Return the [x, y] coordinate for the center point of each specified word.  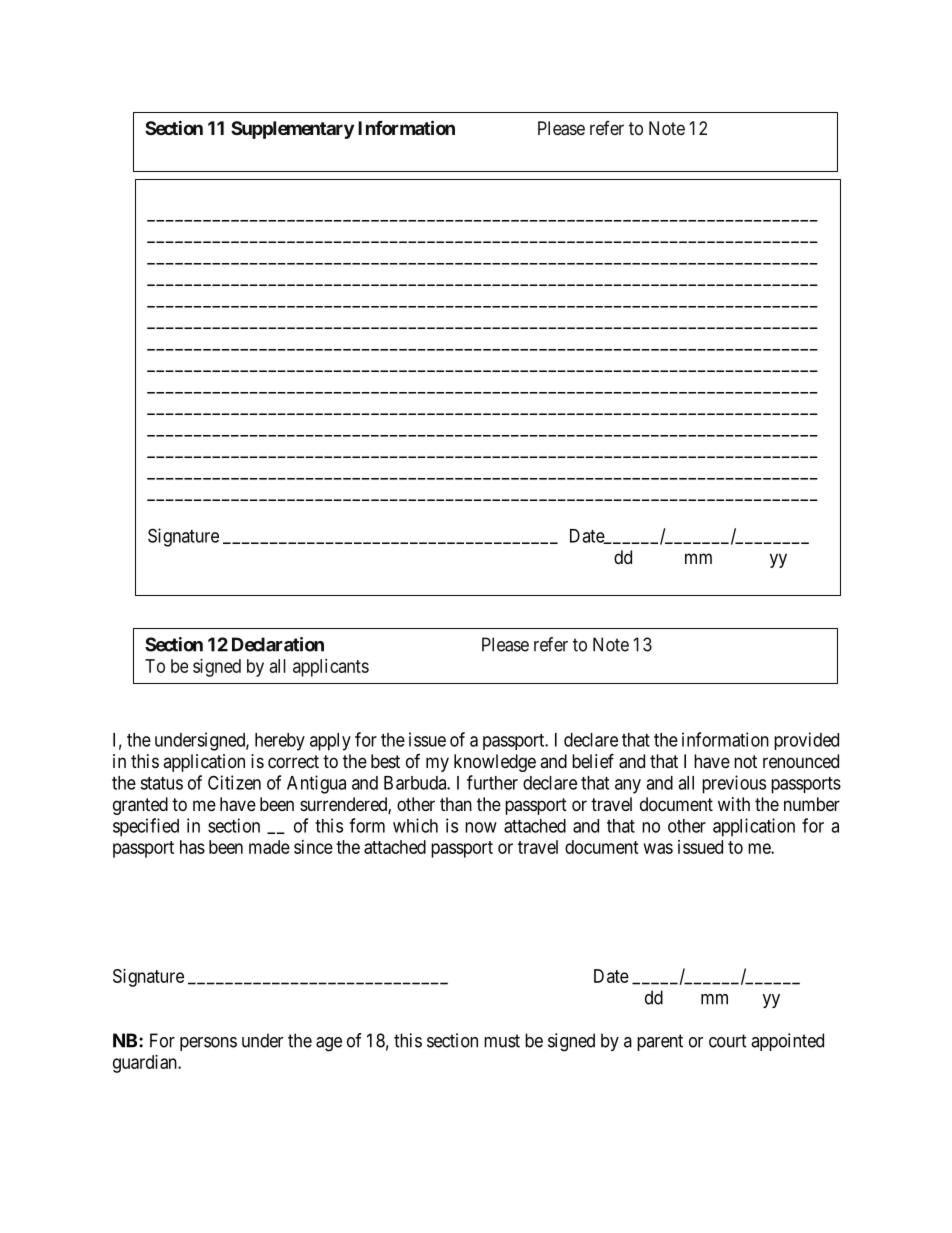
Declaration [278, 644]
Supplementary [292, 130]
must [502, 1041]
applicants [331, 668]
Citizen [234, 782]
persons [208, 1044]
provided [806, 741]
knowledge [495, 763]
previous [734, 784]
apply [330, 742]
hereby [280, 742]
